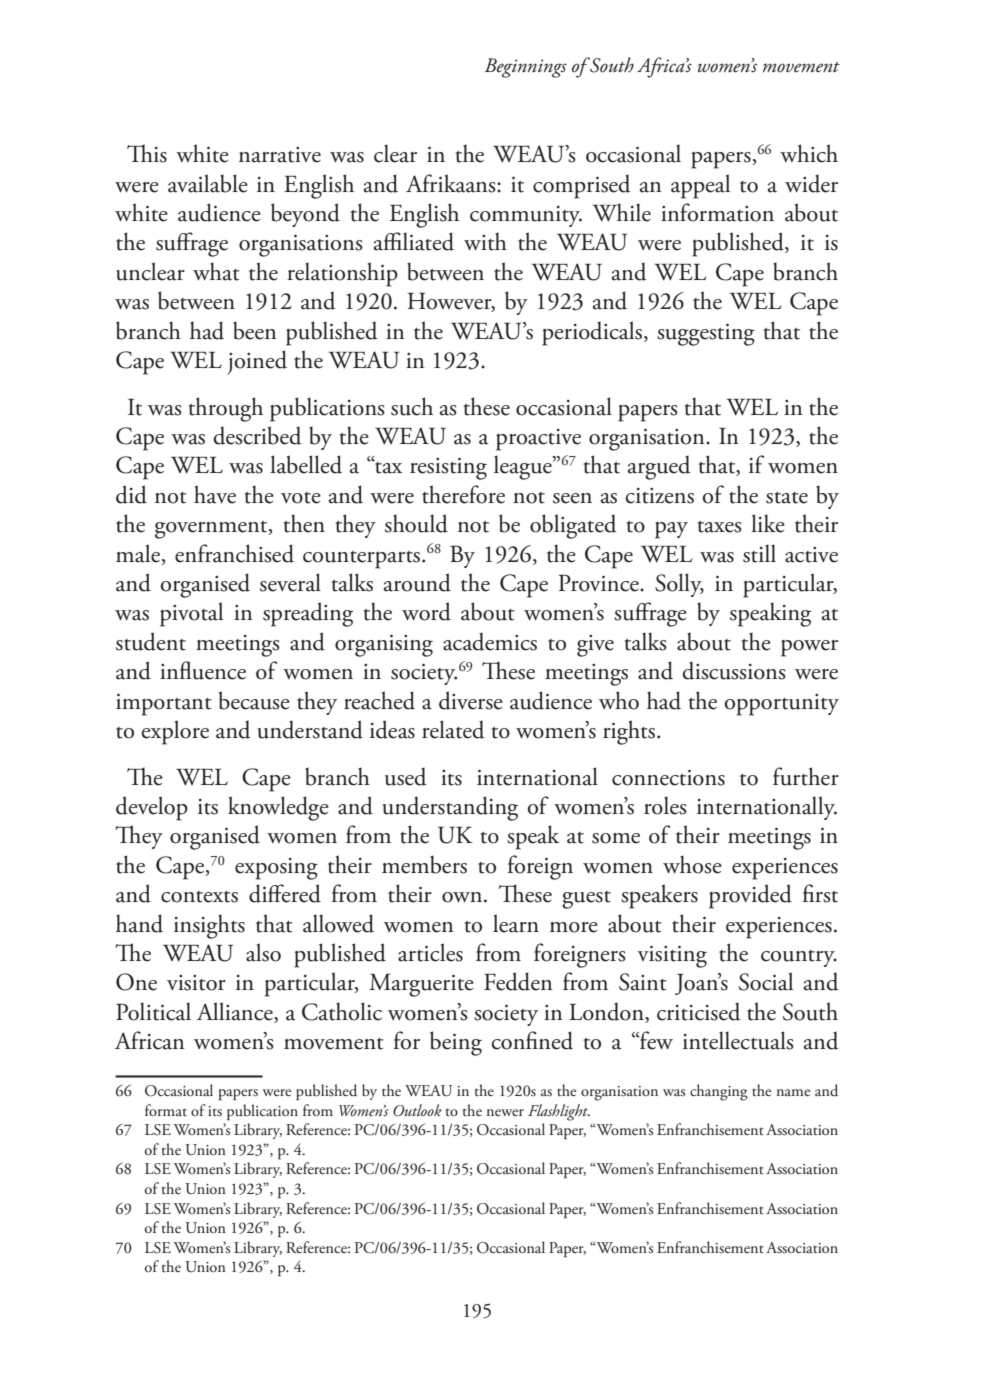 The width and height of the page is (983, 1388). What do you see at coordinates (750, 896) in the page?
I see `provided` at bounding box center [750, 896].
